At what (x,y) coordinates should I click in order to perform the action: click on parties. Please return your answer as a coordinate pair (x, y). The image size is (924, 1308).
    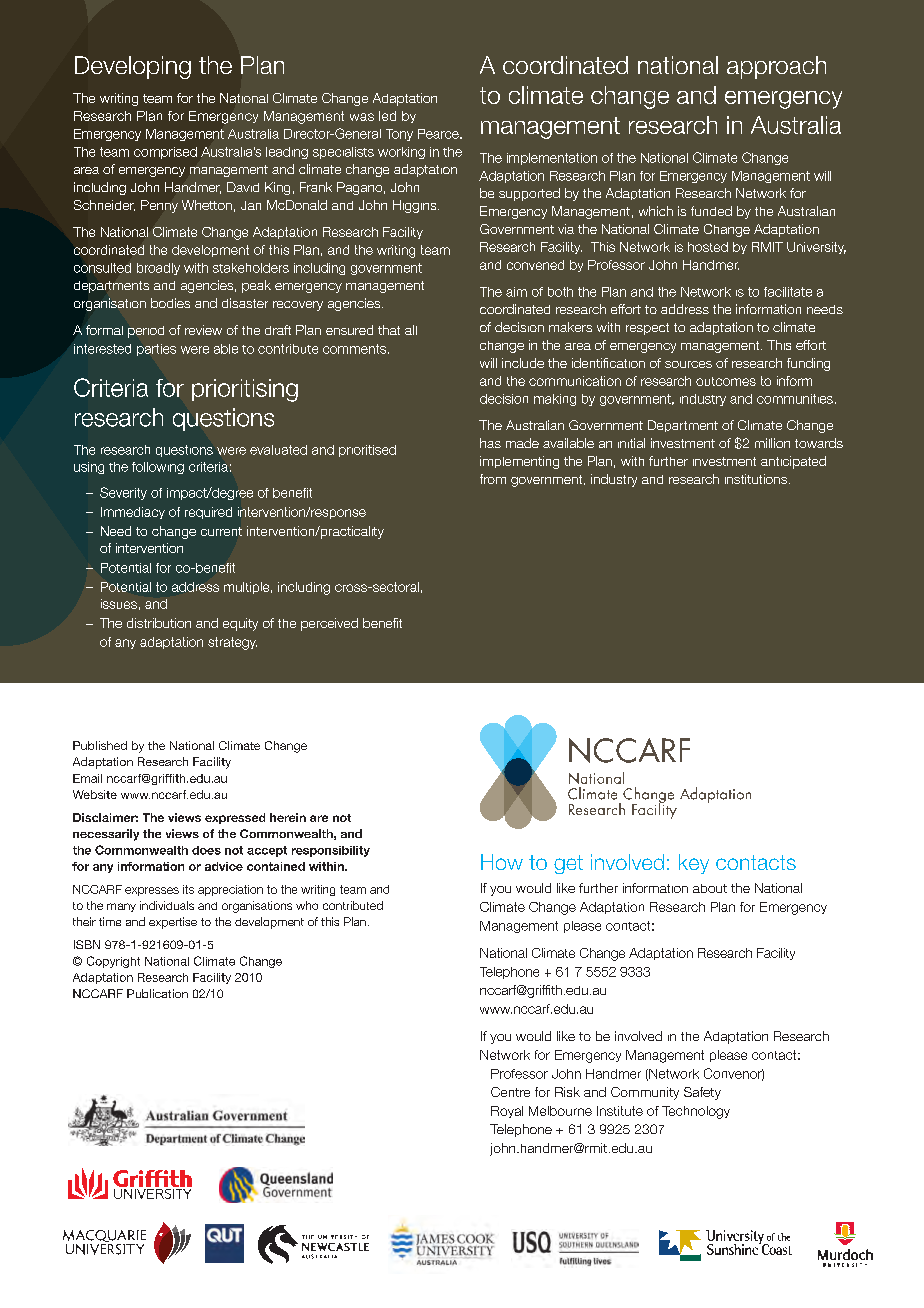
    Looking at the image, I should click on (156, 350).
